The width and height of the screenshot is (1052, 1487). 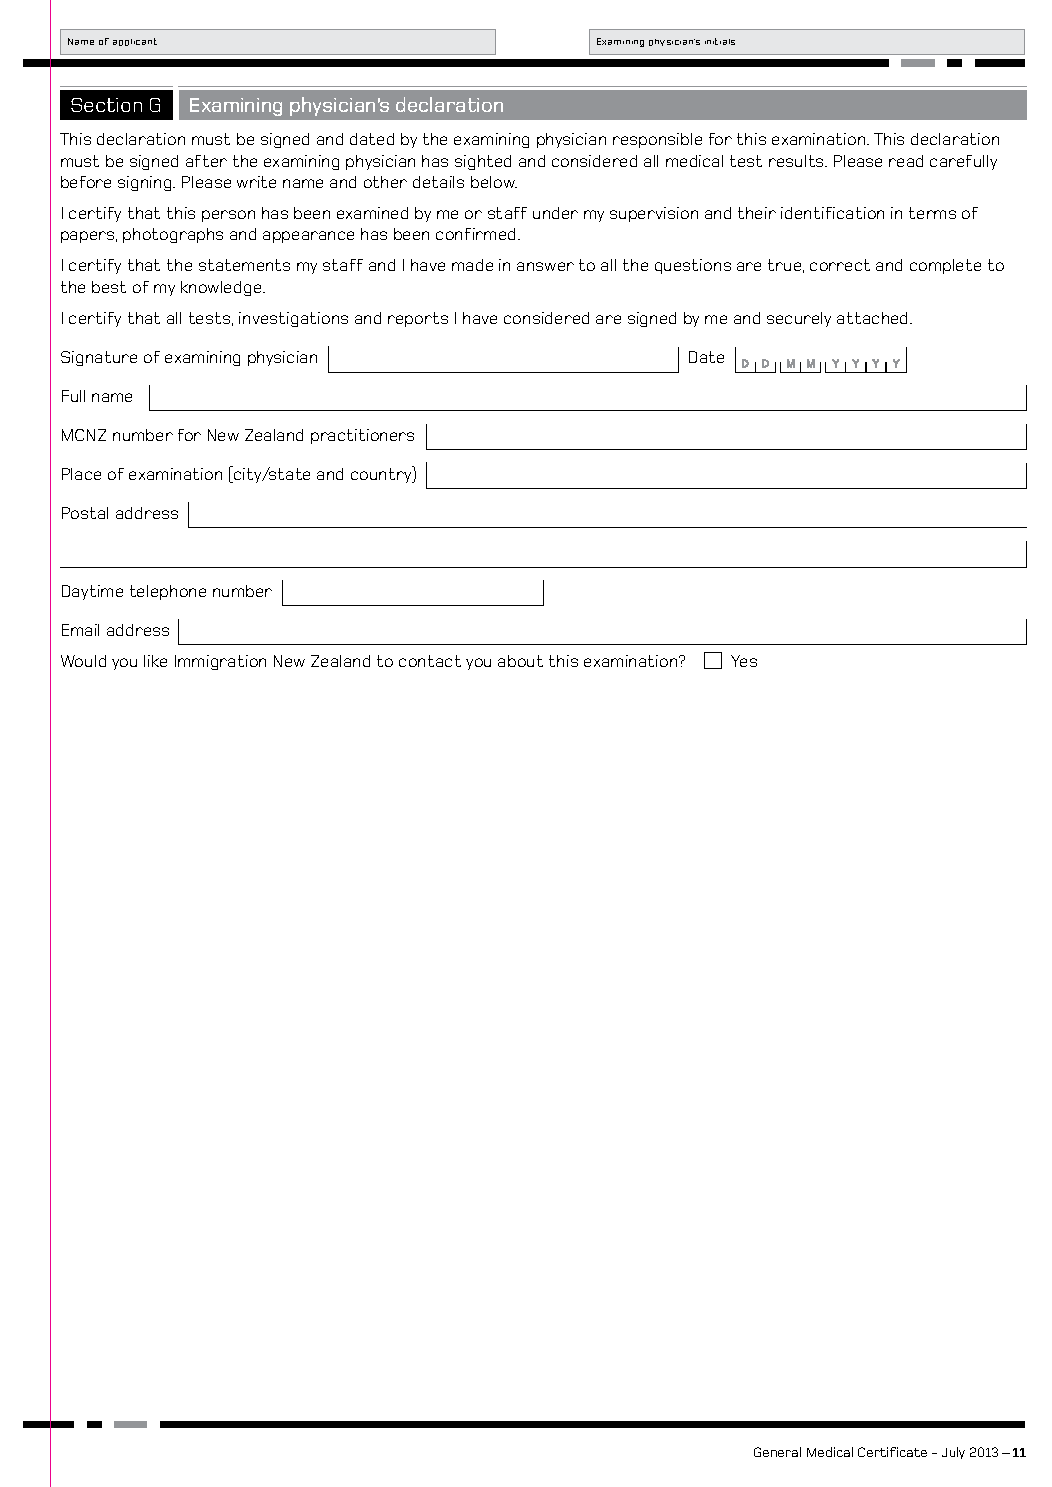 What do you see at coordinates (135, 42) in the screenshot?
I see `applicant` at bounding box center [135, 42].
